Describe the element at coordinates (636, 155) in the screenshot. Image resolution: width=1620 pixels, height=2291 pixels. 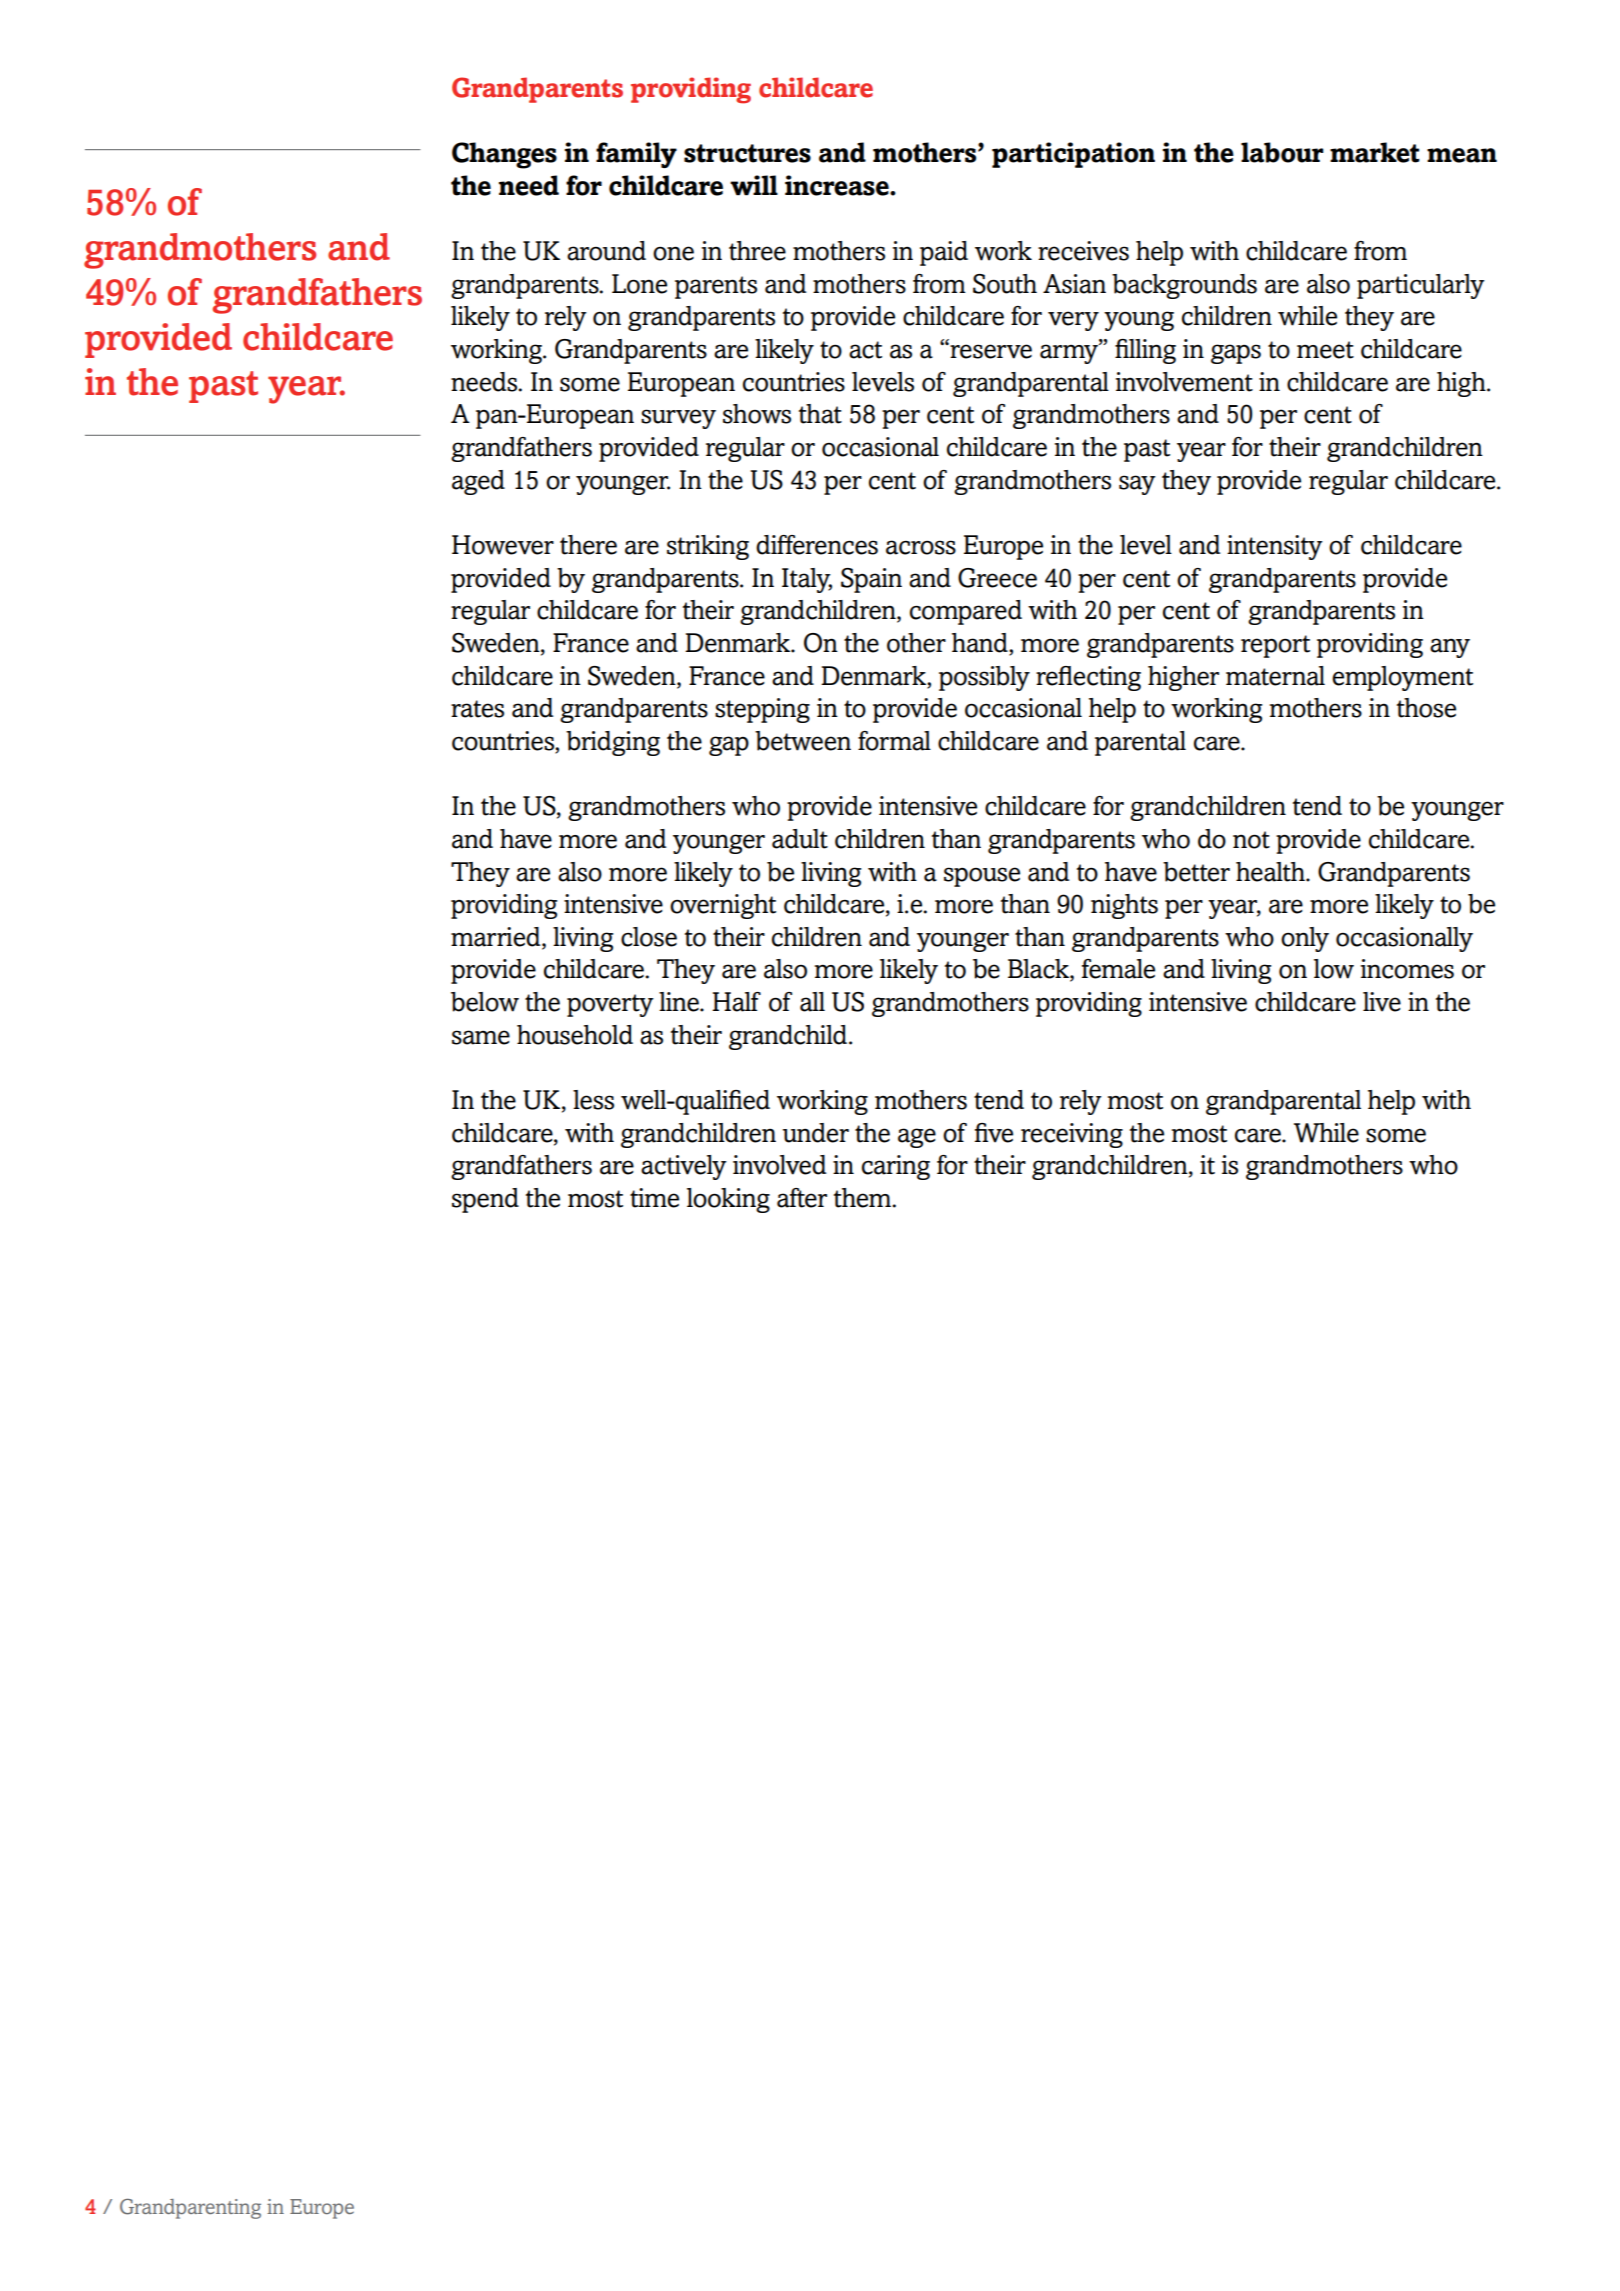
I see `family` at that location.
